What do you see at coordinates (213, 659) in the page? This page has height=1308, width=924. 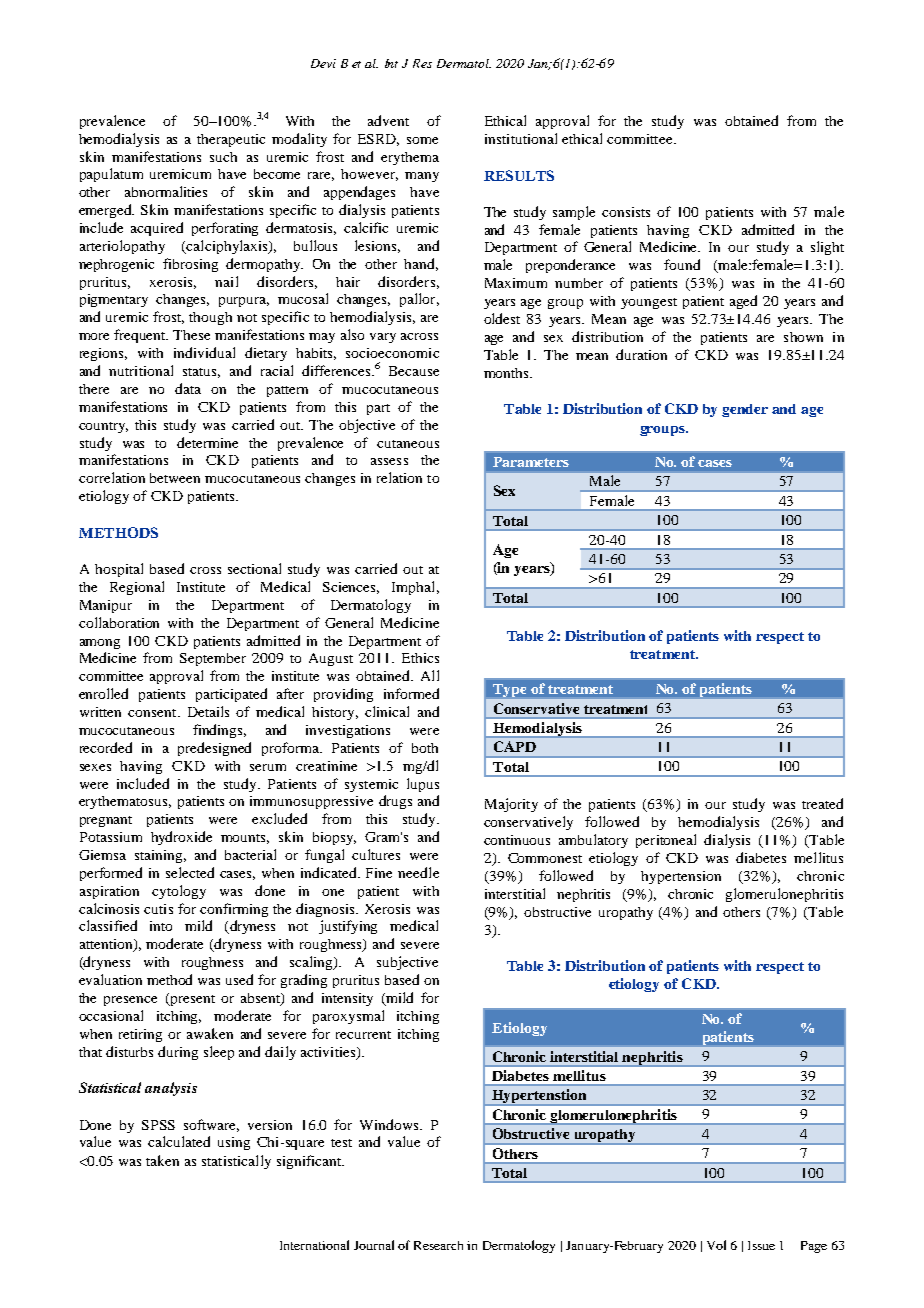 I see `September` at bounding box center [213, 659].
